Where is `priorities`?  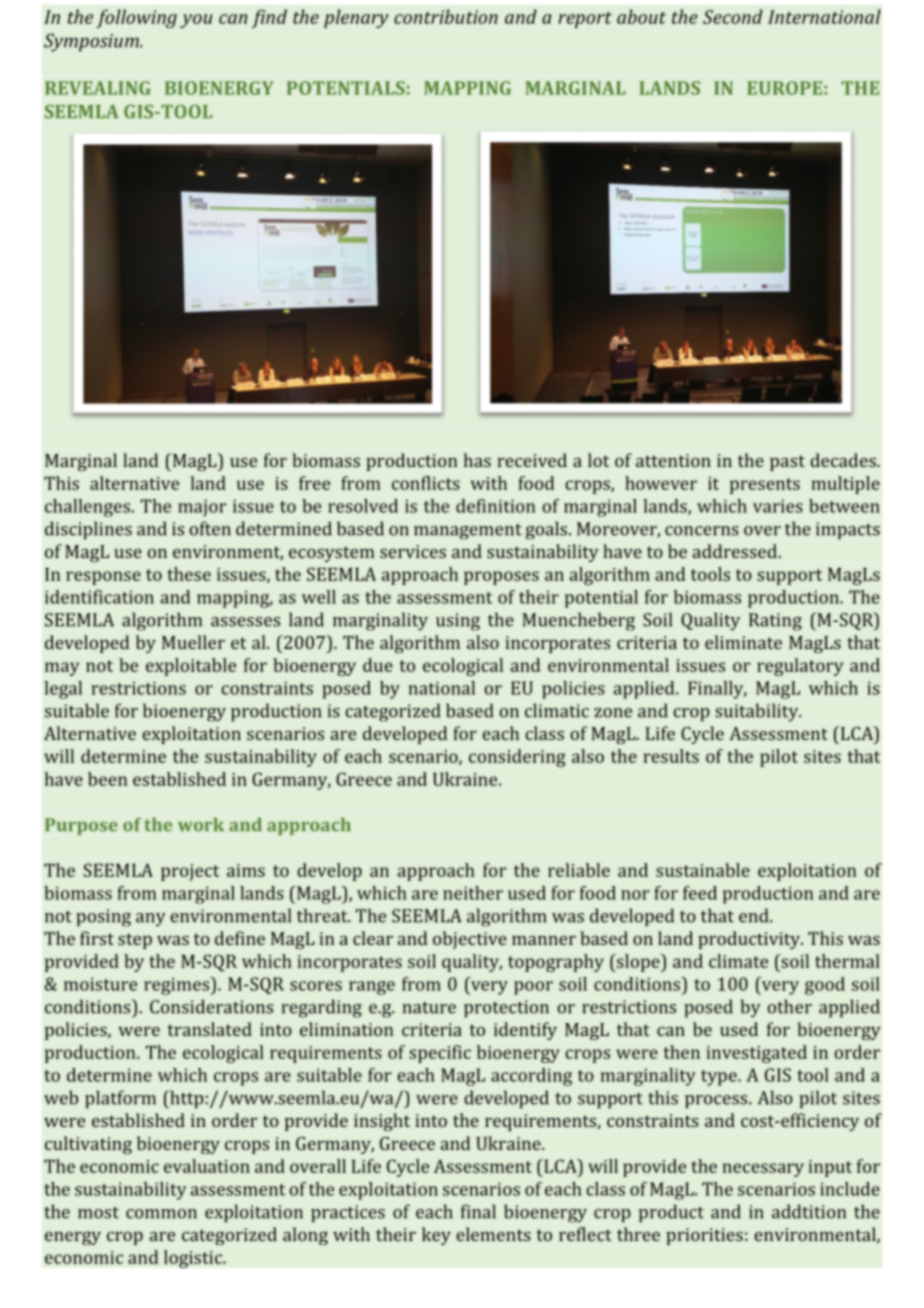 priorities is located at coordinates (704, 1236).
